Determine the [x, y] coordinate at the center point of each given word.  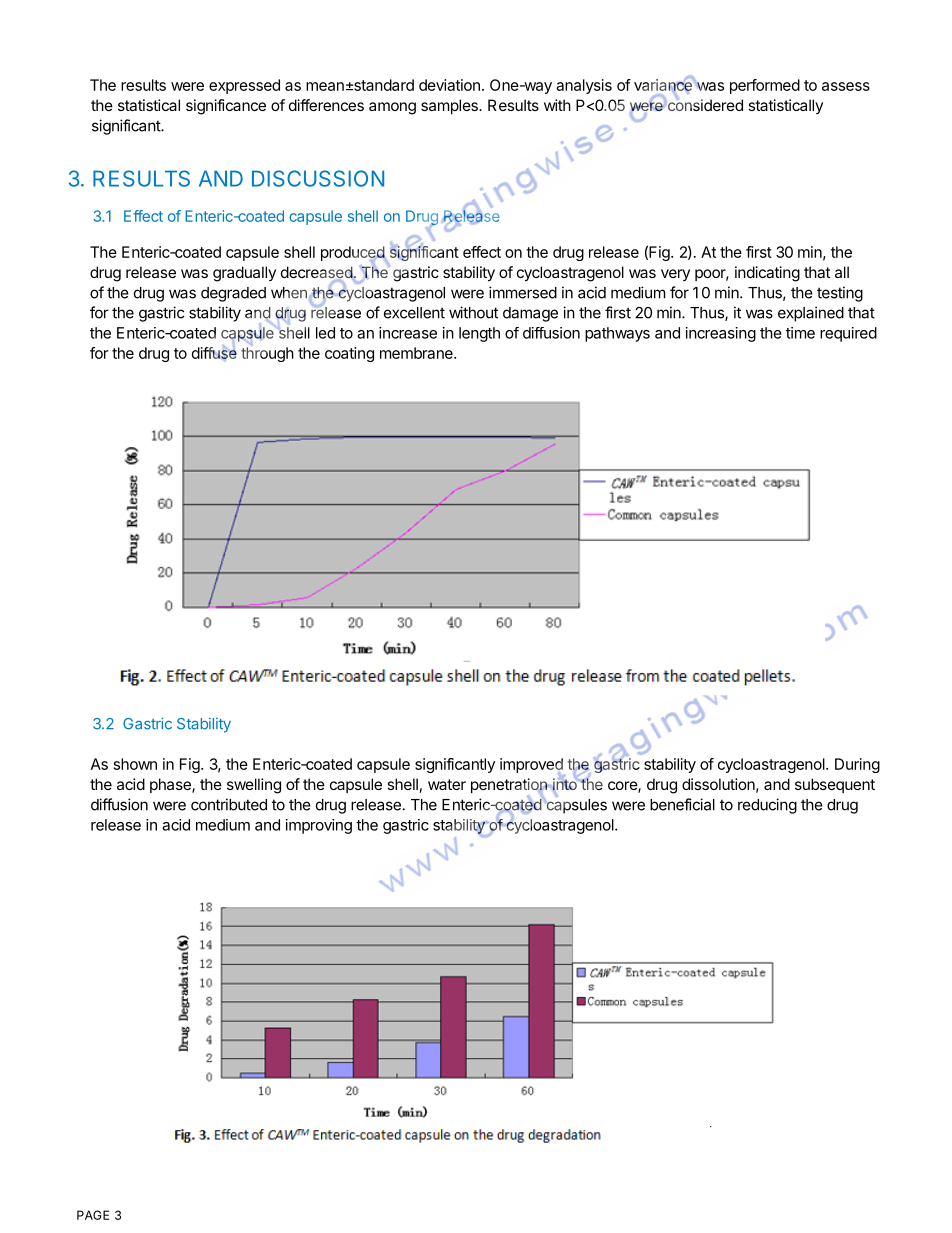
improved [532, 767]
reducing [767, 806]
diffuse [214, 352]
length [479, 334]
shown [135, 764]
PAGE [93, 1215]
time [800, 333]
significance [226, 107]
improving [319, 826]
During [857, 765]
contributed [229, 804]
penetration [510, 787]
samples [450, 106]
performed [765, 86]
